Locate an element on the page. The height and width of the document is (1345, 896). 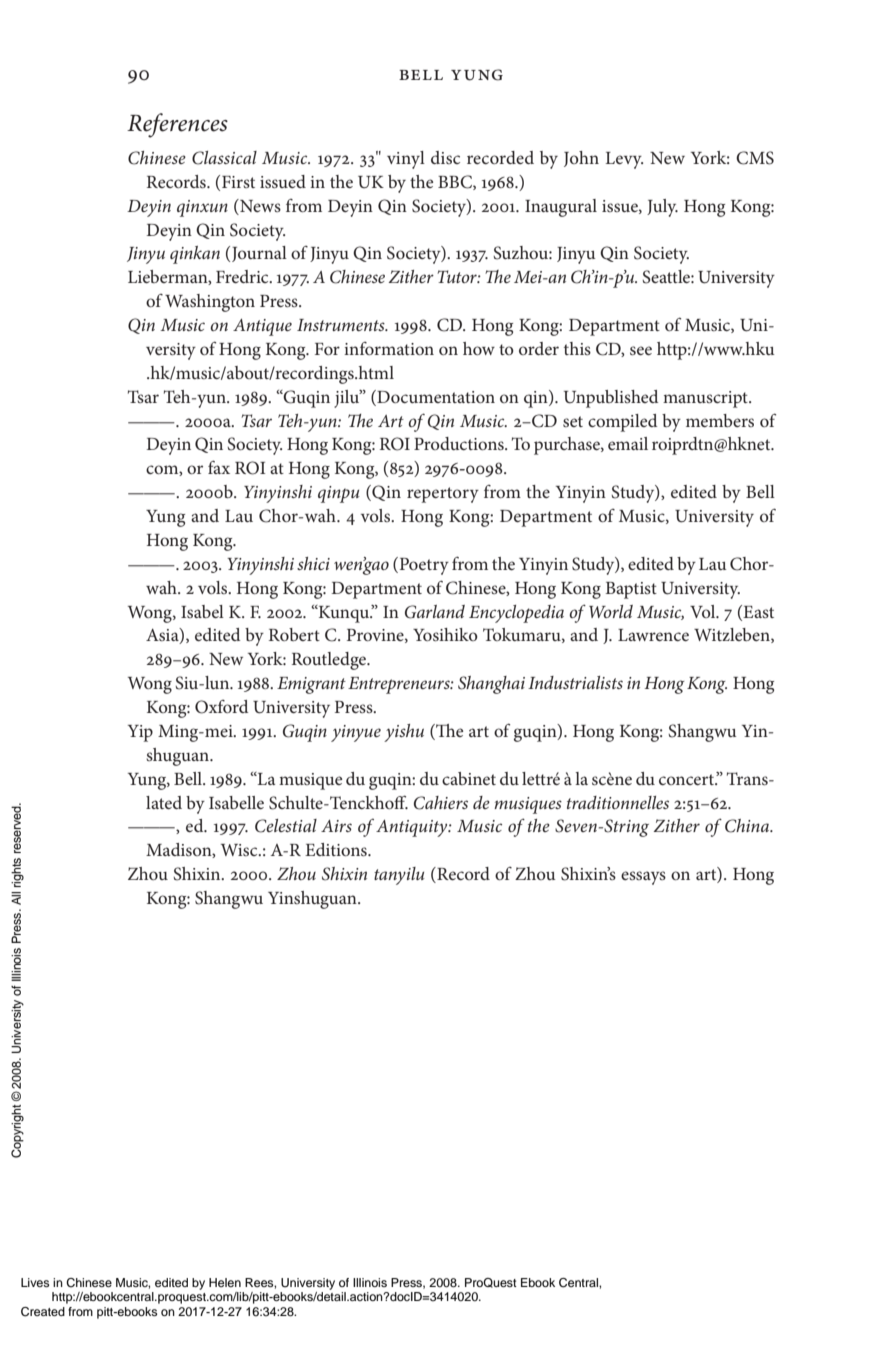
References is located at coordinates (177, 125).
